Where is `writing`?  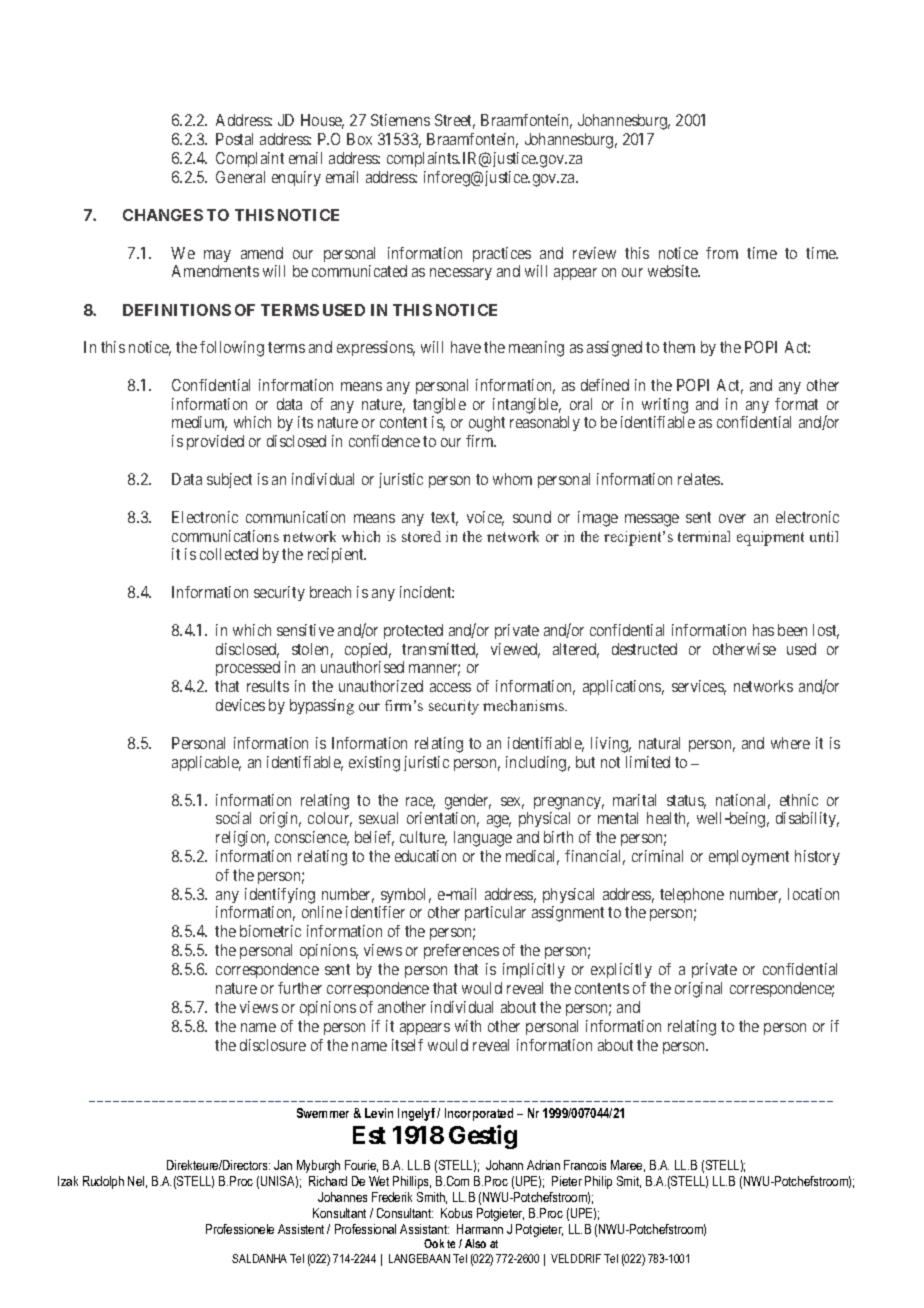
writing is located at coordinates (665, 406).
